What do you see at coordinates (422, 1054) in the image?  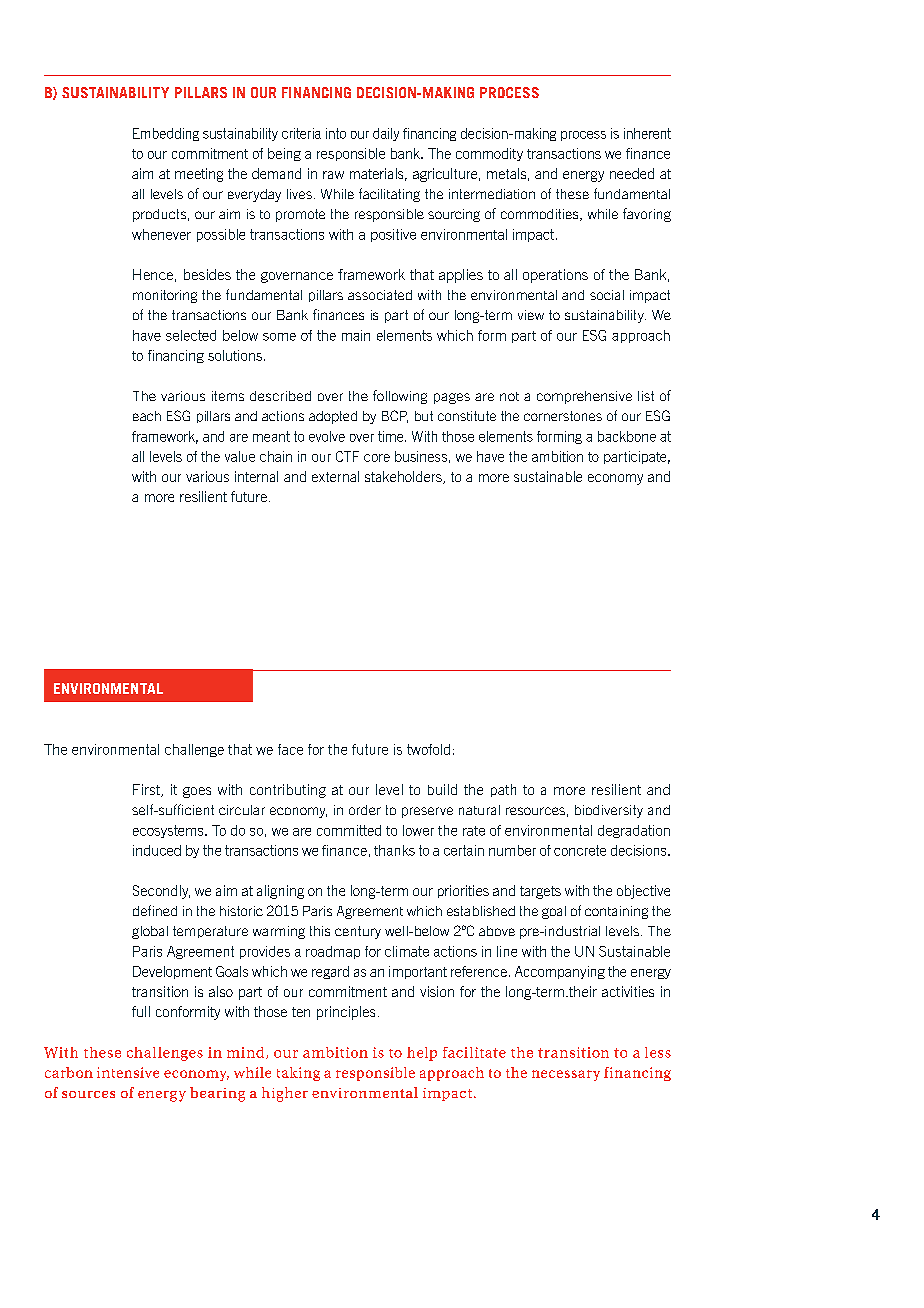 I see `help` at bounding box center [422, 1054].
